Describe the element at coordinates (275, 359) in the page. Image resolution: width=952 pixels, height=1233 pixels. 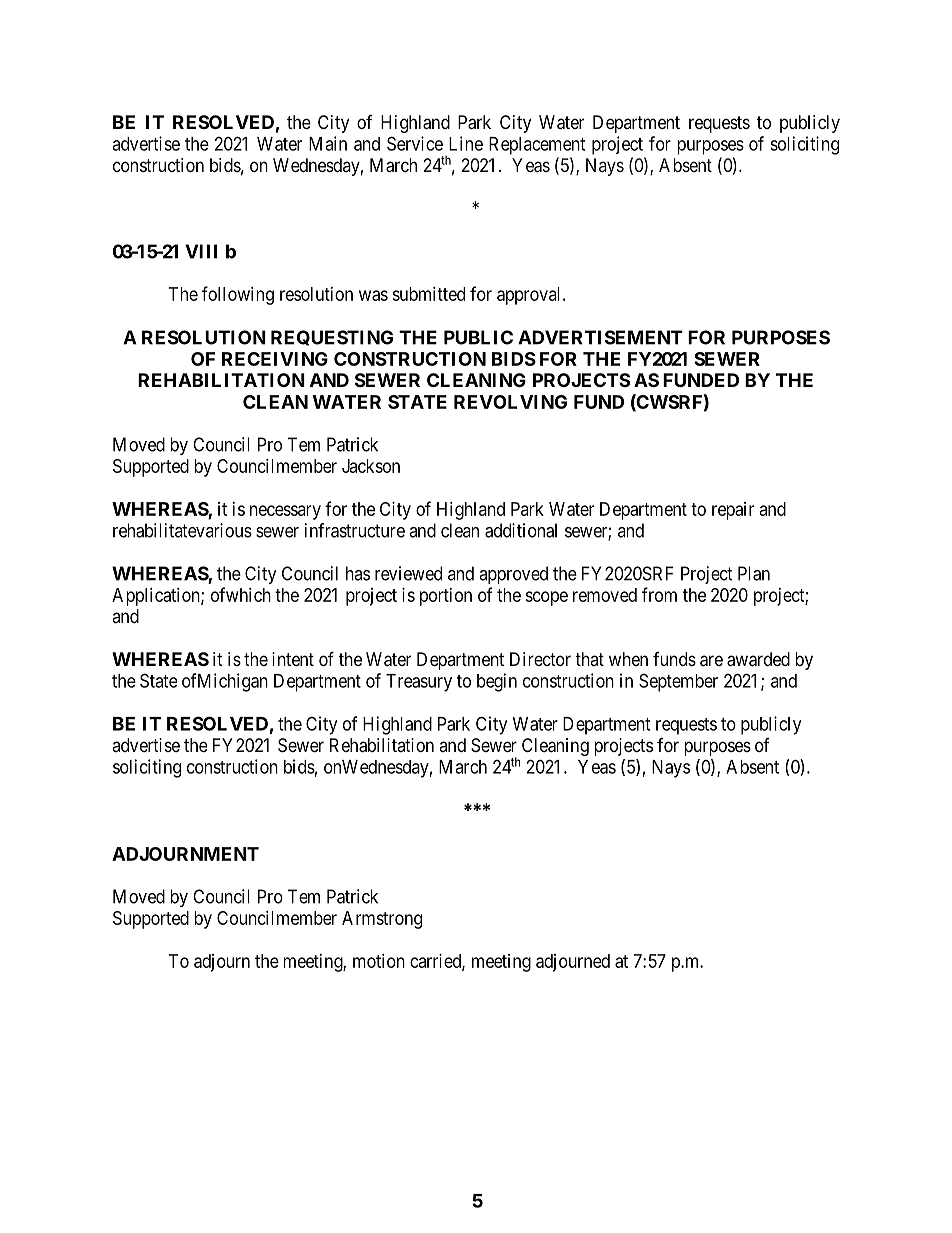
I see `RECEIVING` at that location.
